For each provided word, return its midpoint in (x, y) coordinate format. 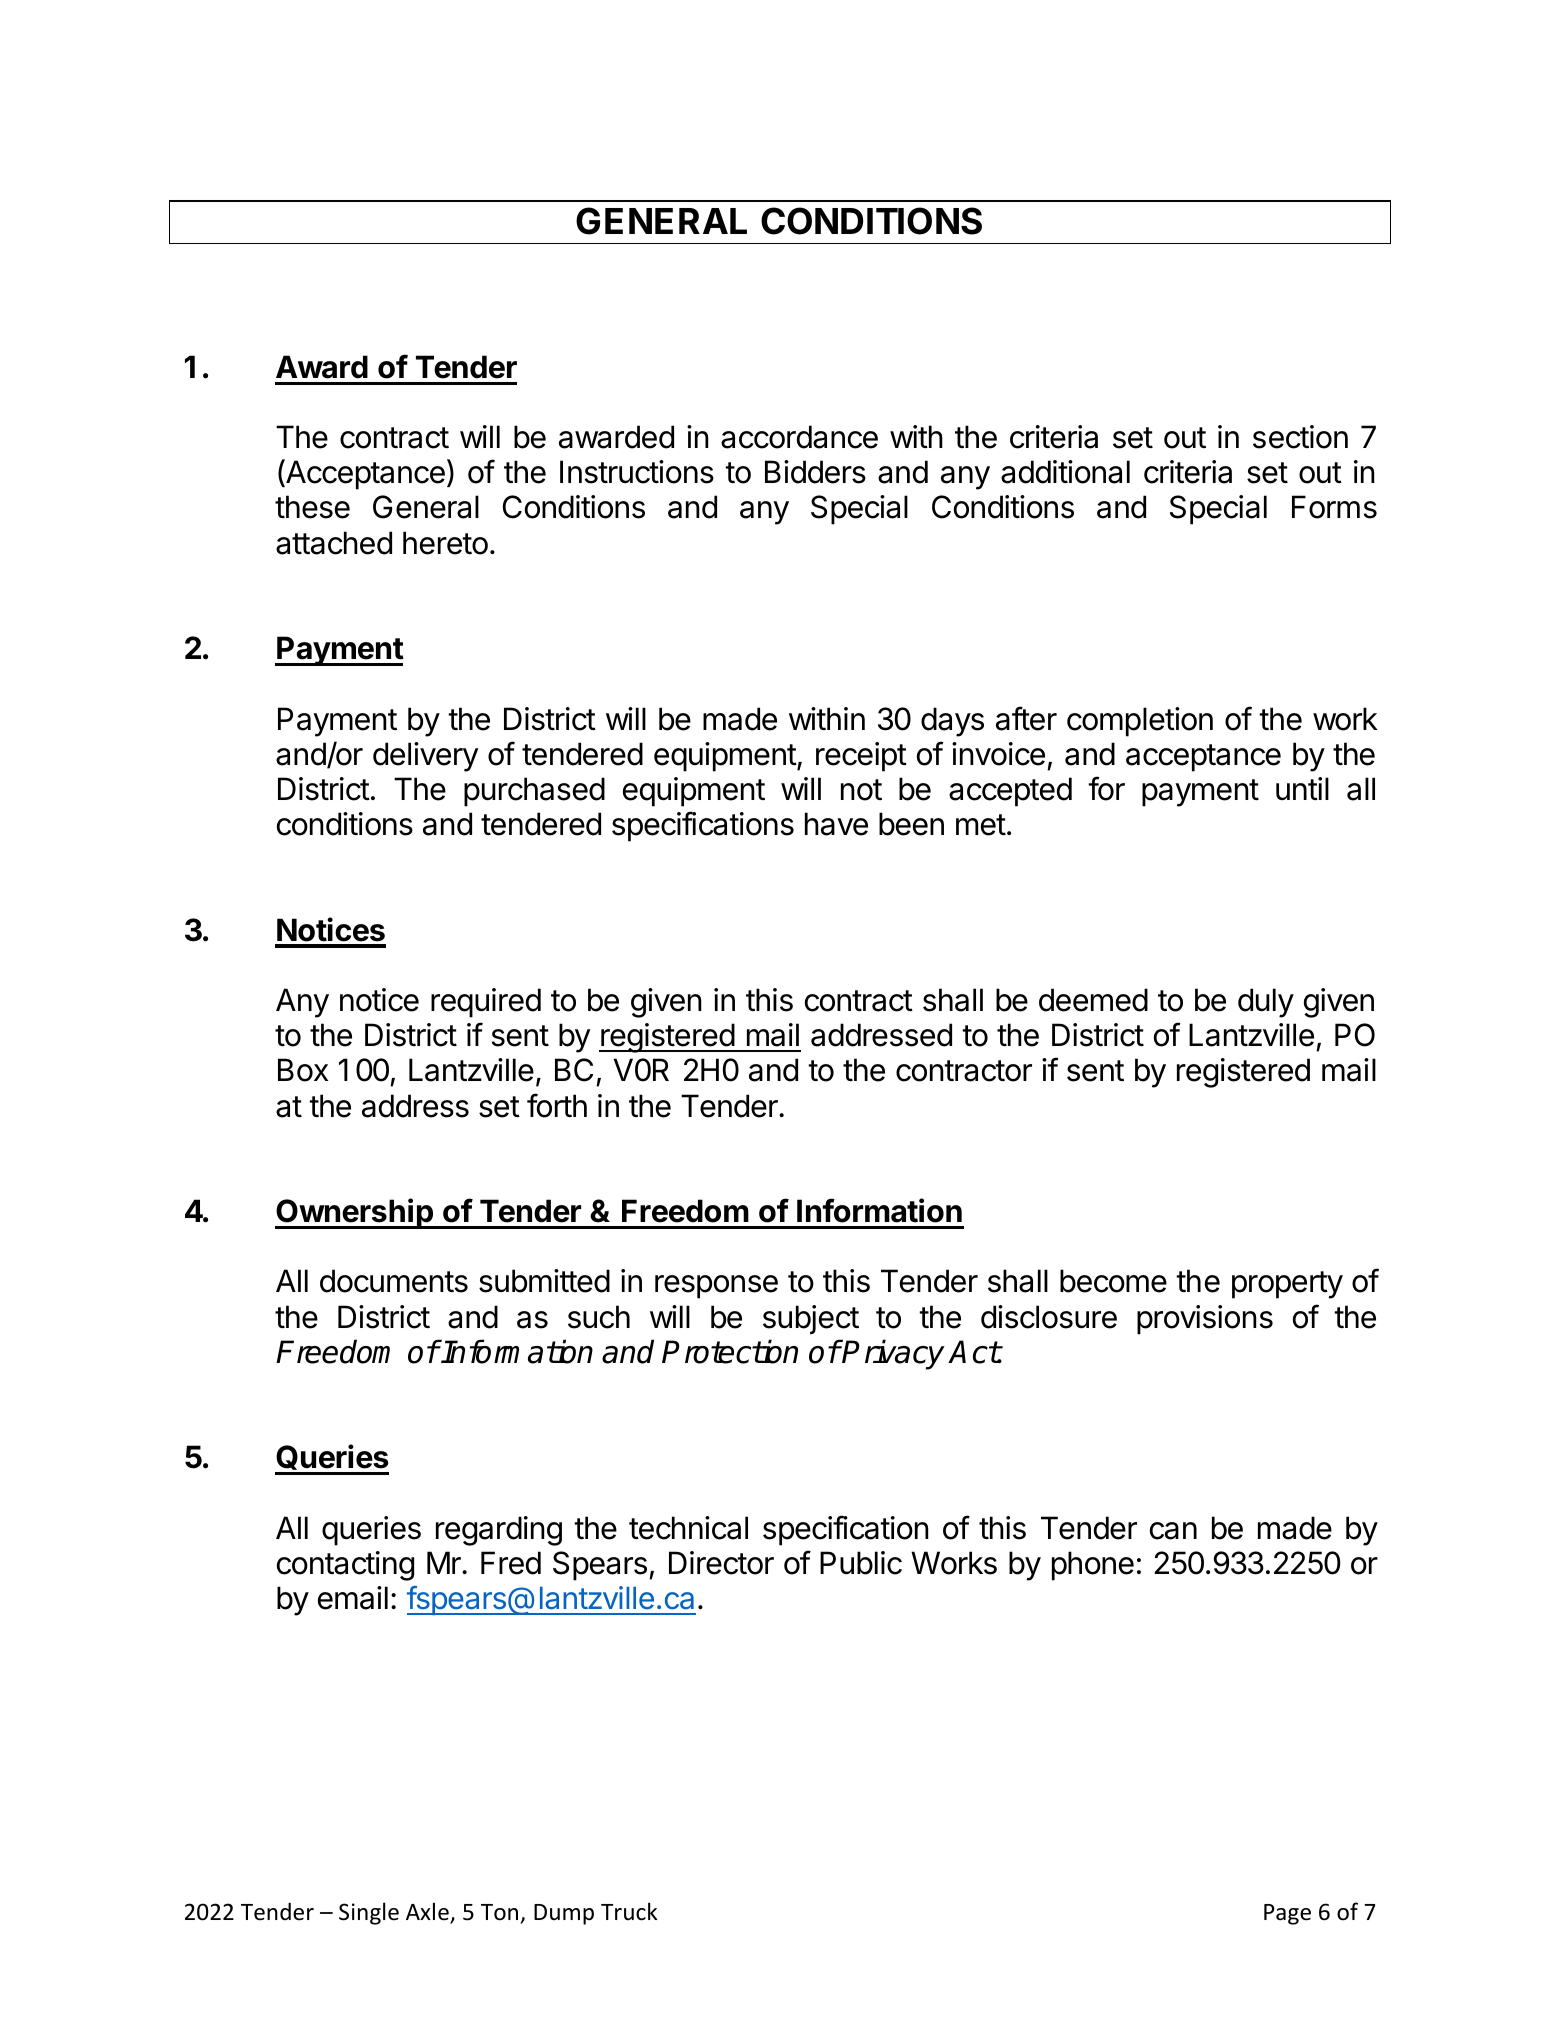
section (1300, 437)
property (1287, 1285)
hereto (445, 543)
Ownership (355, 1213)
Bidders (815, 472)
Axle (428, 1912)
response (716, 1287)
